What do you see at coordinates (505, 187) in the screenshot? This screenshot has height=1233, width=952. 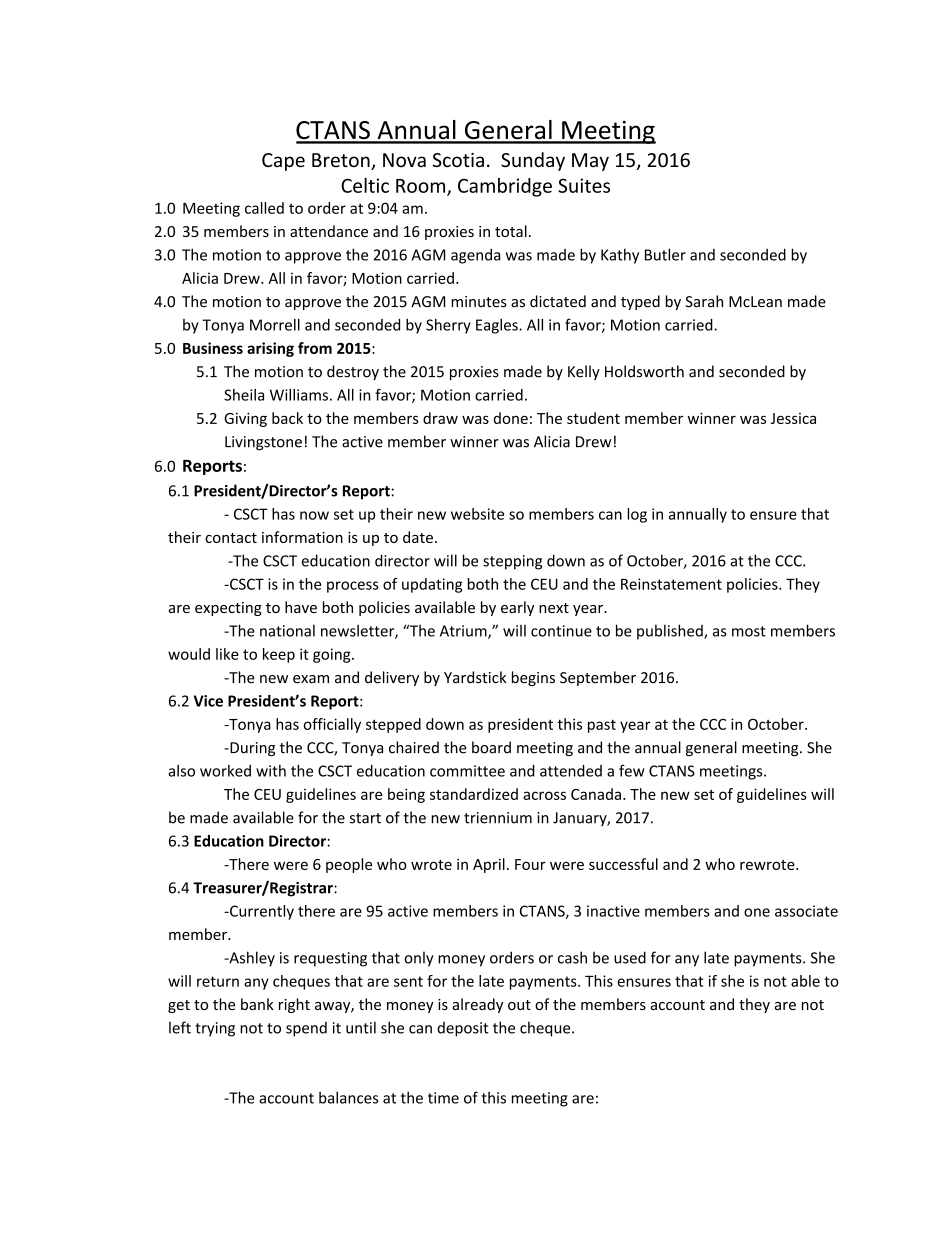 I see `Cambridge` at bounding box center [505, 187].
